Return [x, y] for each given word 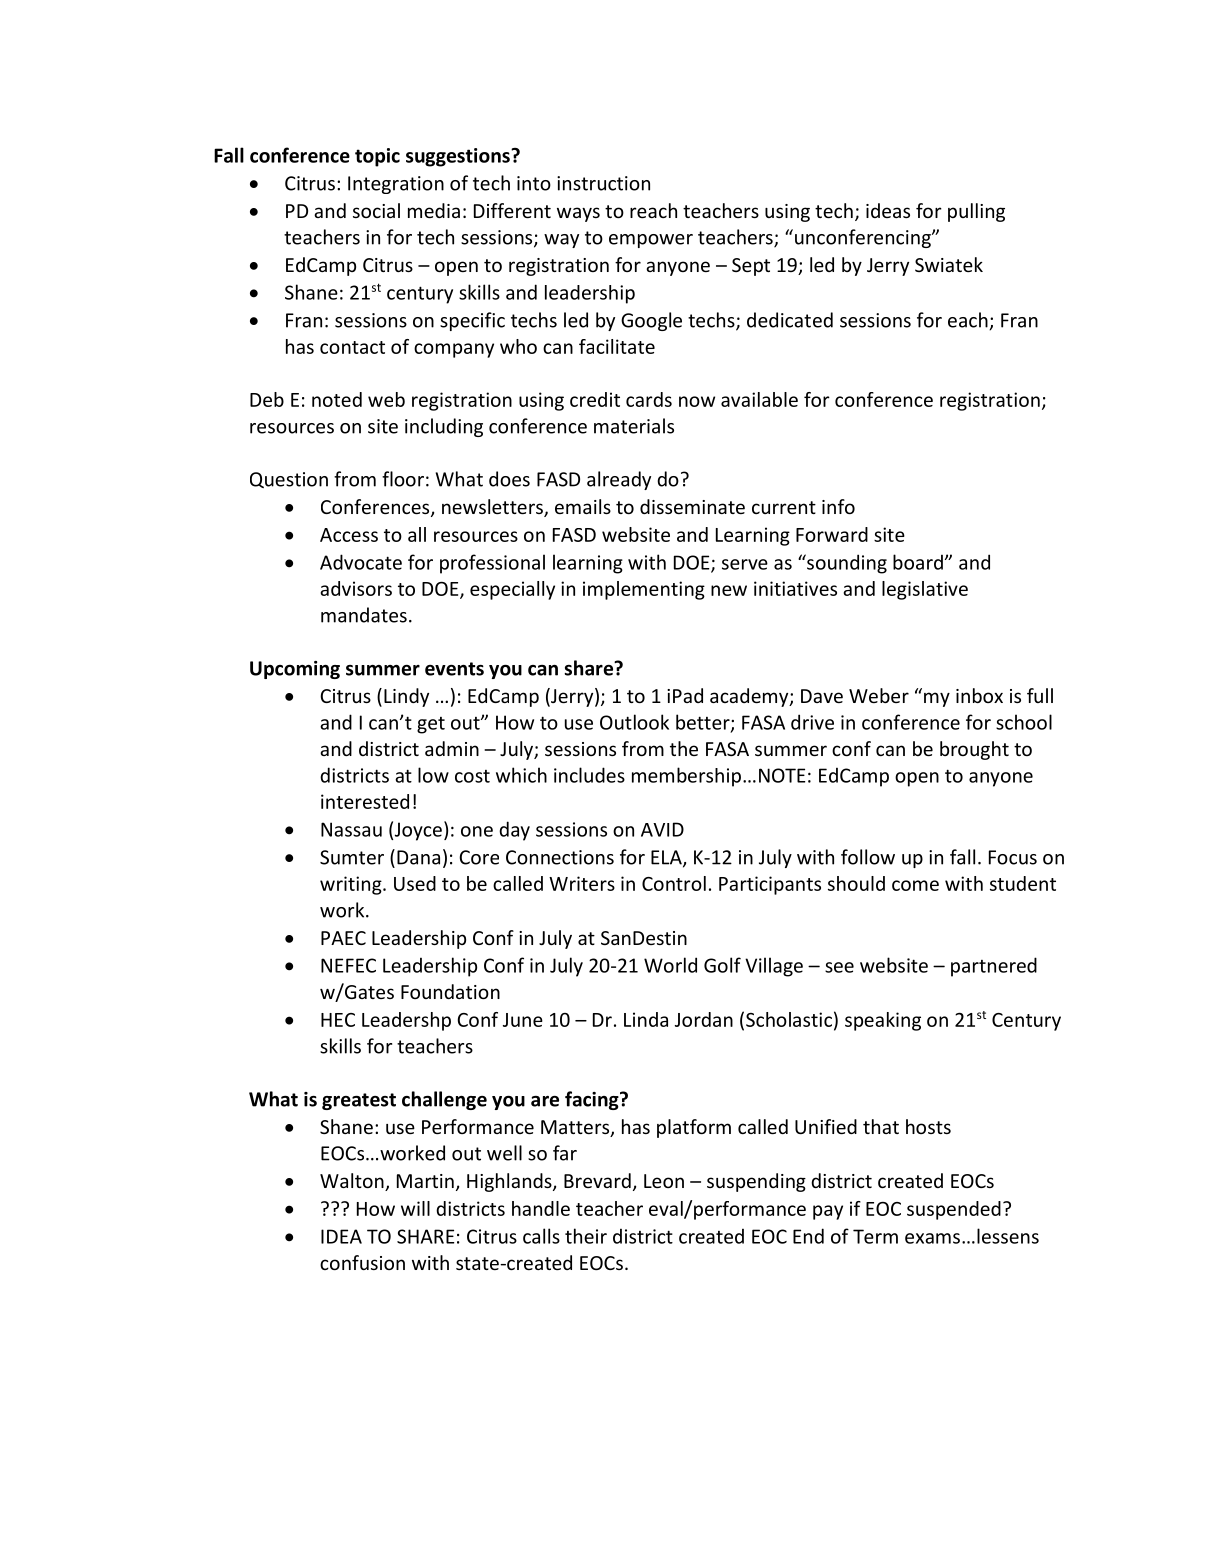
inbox [979, 695]
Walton [353, 1182]
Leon [664, 1181]
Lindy [406, 697]
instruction [603, 183]
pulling [976, 212]
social [376, 210]
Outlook [634, 722]
